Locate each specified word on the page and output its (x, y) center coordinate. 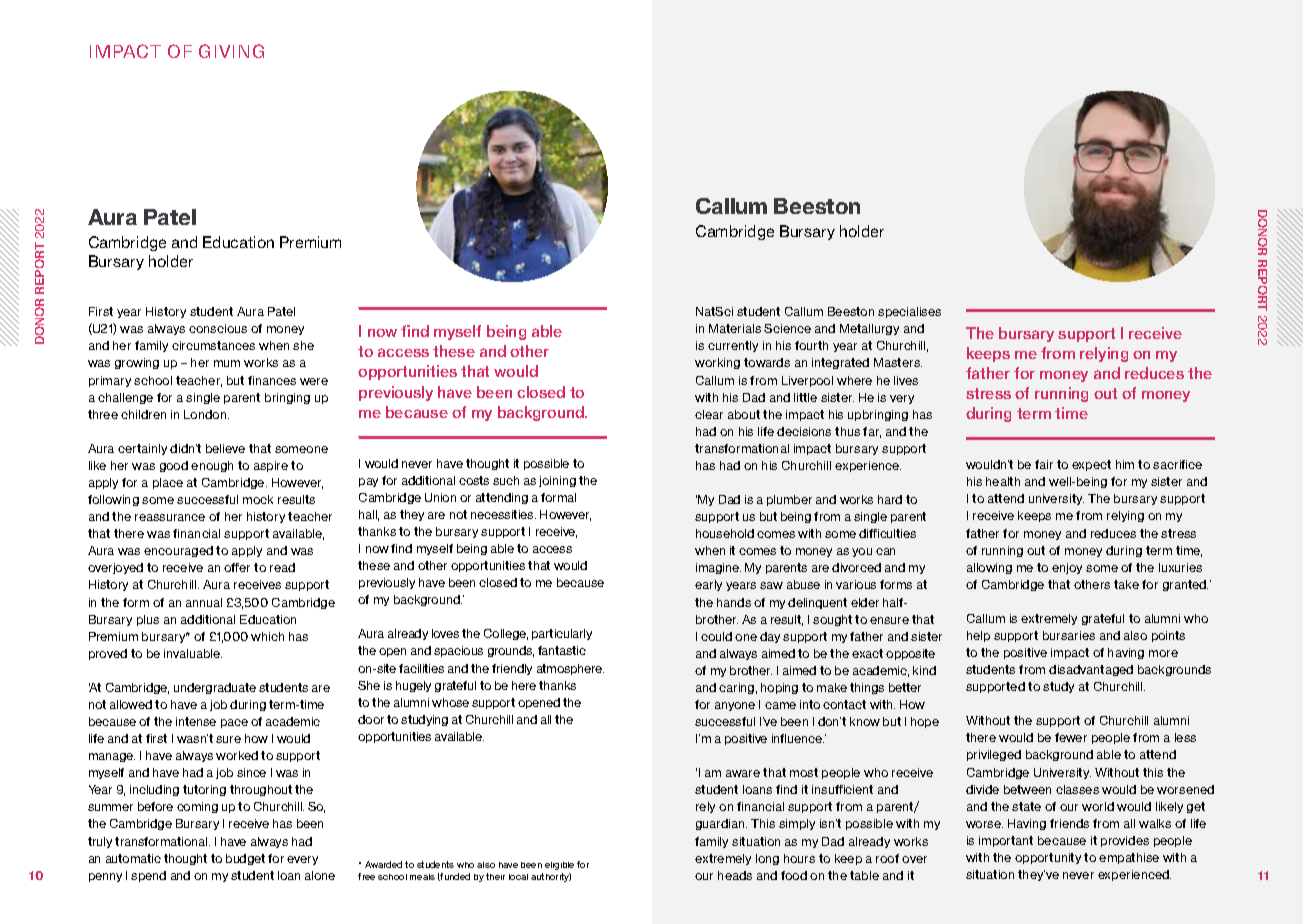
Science (787, 328)
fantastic (562, 650)
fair (1044, 464)
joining (557, 481)
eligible (559, 866)
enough (212, 466)
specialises (909, 312)
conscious (218, 328)
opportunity (1048, 858)
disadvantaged (1091, 670)
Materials (735, 328)
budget (245, 859)
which (267, 636)
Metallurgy (869, 329)
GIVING (231, 51)
